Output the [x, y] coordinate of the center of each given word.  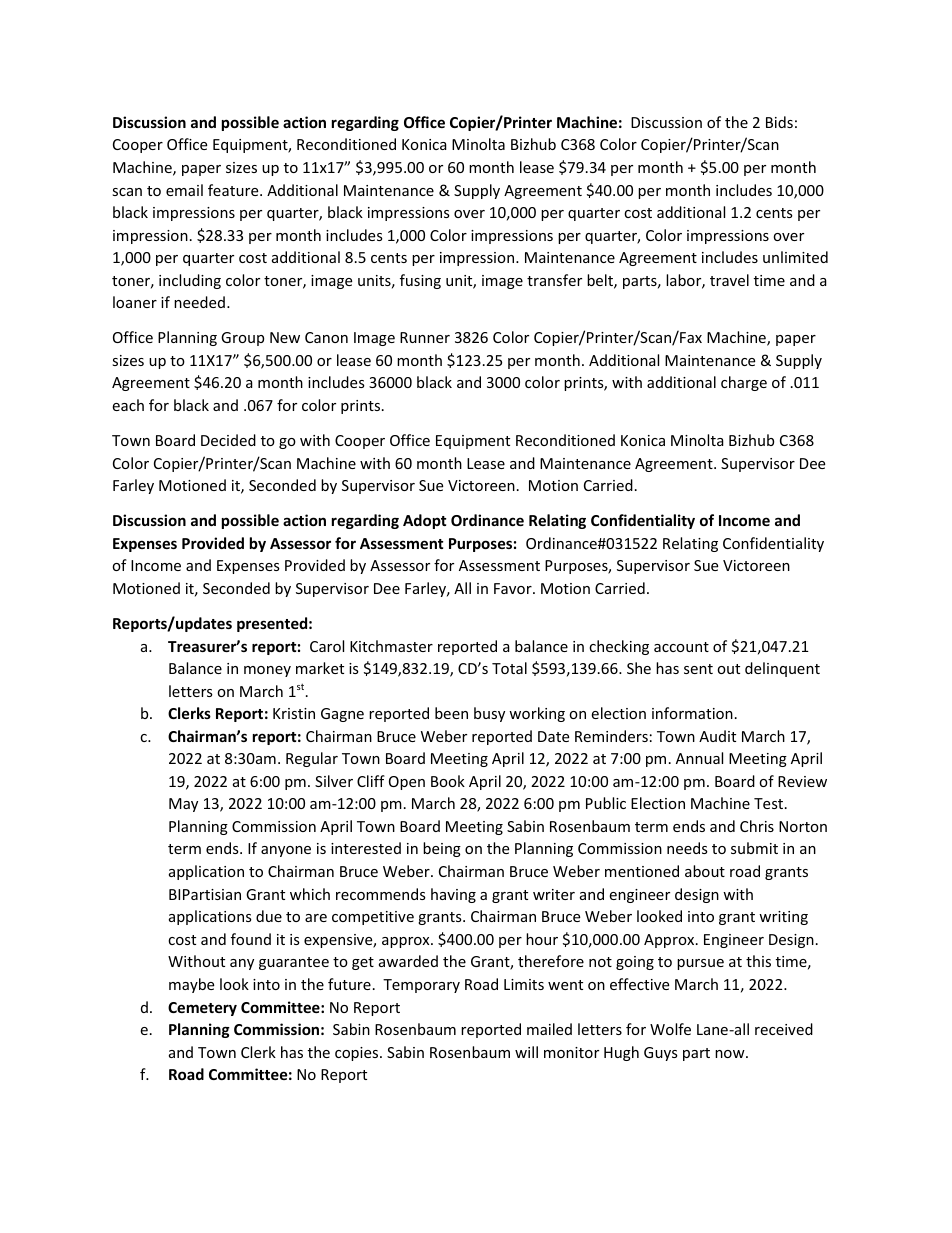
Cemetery [202, 1009]
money [267, 671]
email [184, 190]
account [681, 647]
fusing [420, 281]
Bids [779, 122]
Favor [514, 588]
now [731, 1054]
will [526, 1052]
